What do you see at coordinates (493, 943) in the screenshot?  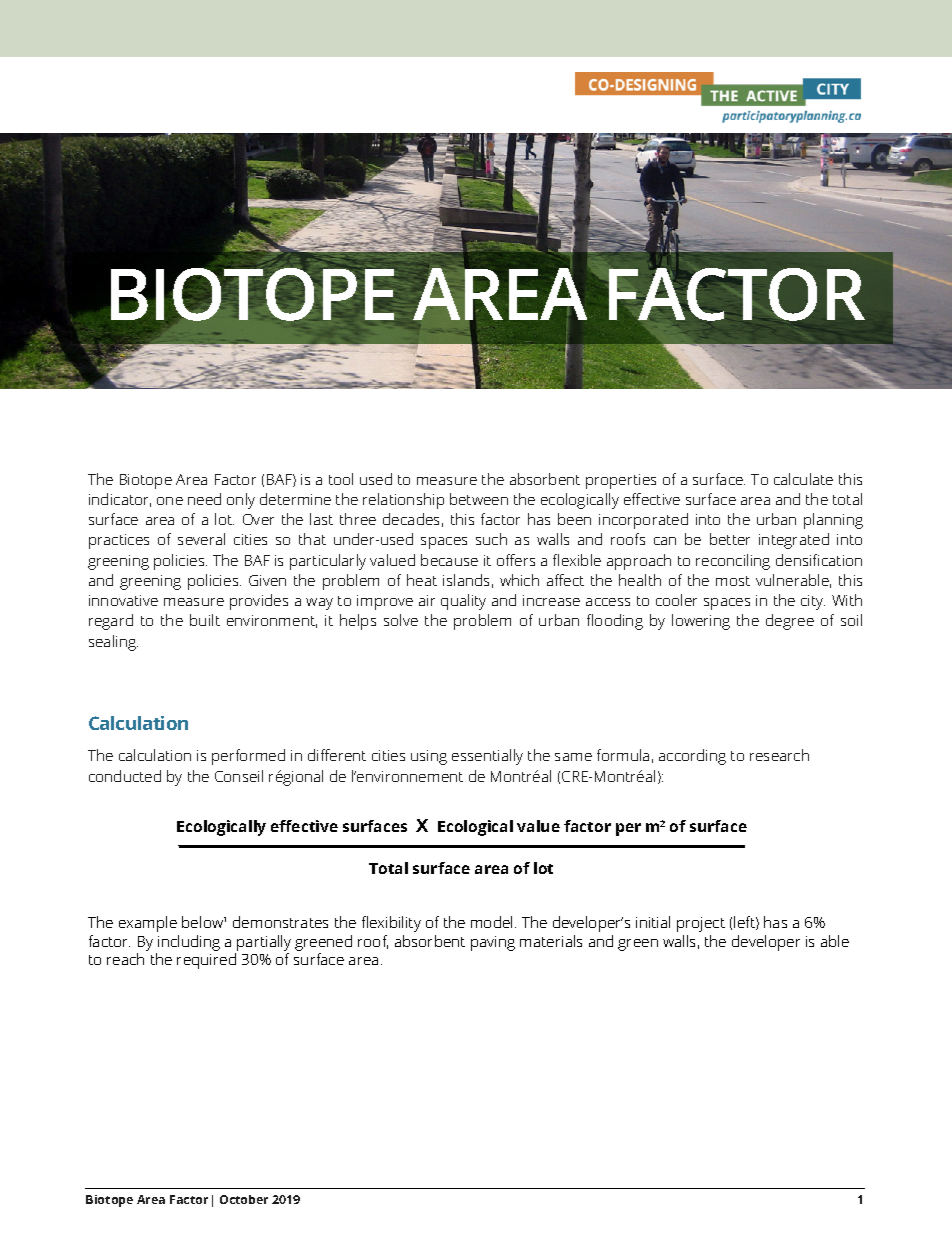 I see `paving` at bounding box center [493, 943].
